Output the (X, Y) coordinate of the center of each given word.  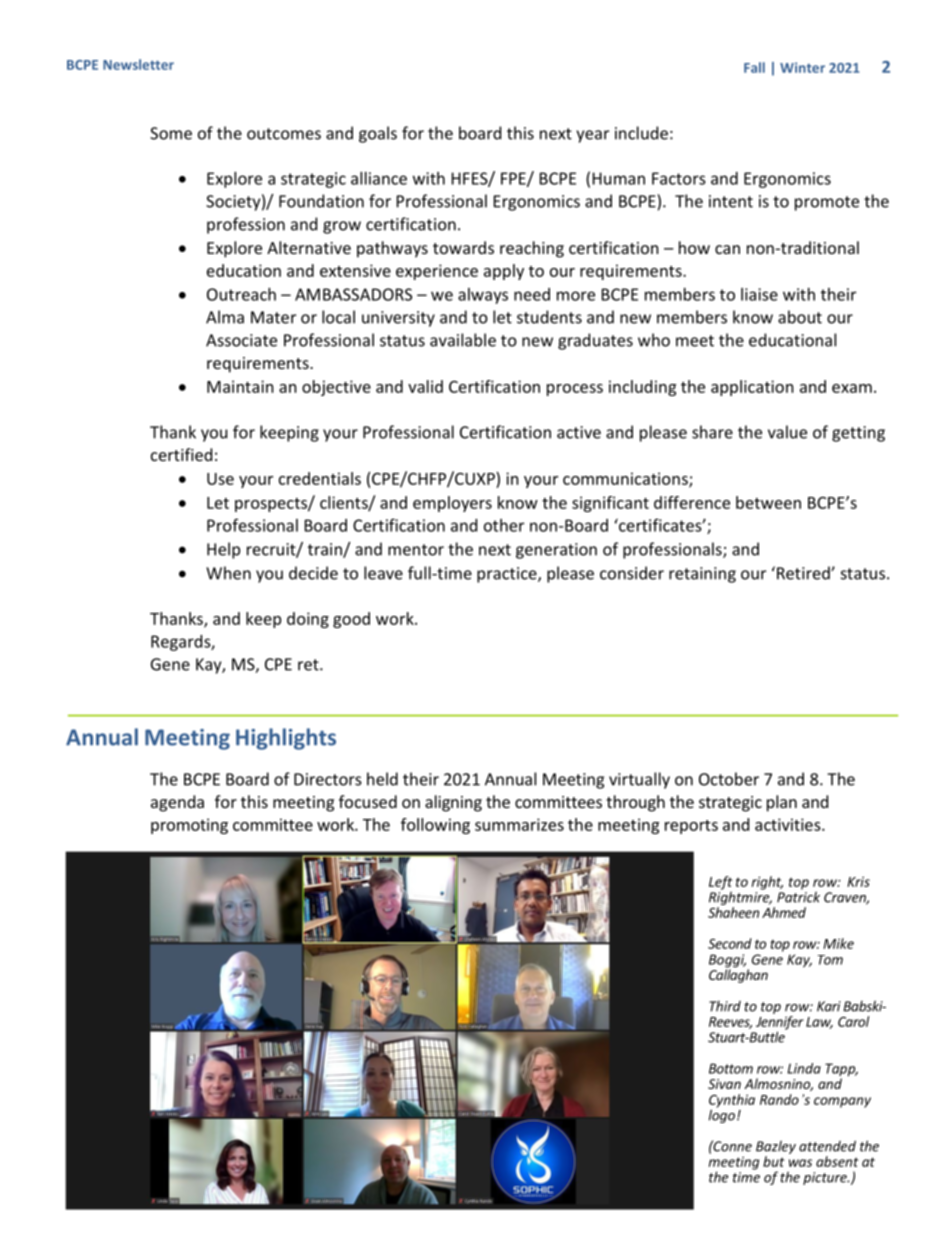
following (435, 826)
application (752, 388)
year (592, 136)
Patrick (798, 896)
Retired (804, 573)
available (463, 340)
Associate (241, 340)
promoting (189, 826)
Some (171, 133)
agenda (177, 803)
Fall (754, 67)
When (228, 573)
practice (508, 575)
